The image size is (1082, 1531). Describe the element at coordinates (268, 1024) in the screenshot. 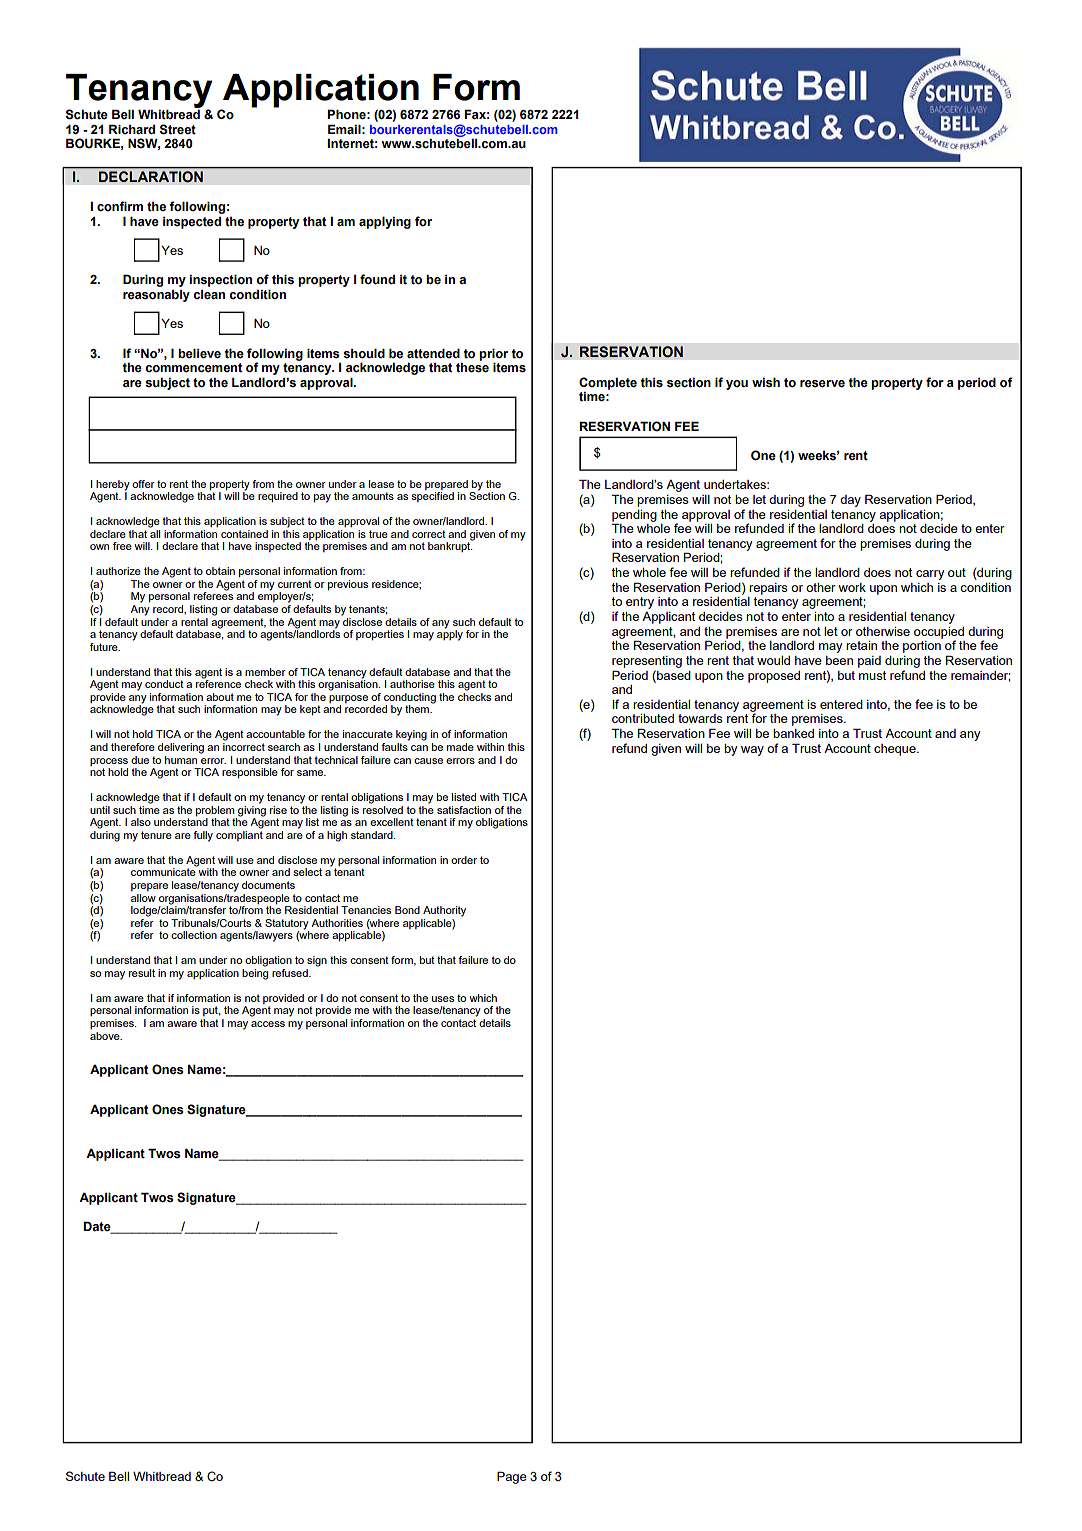

I see `access` at that location.
